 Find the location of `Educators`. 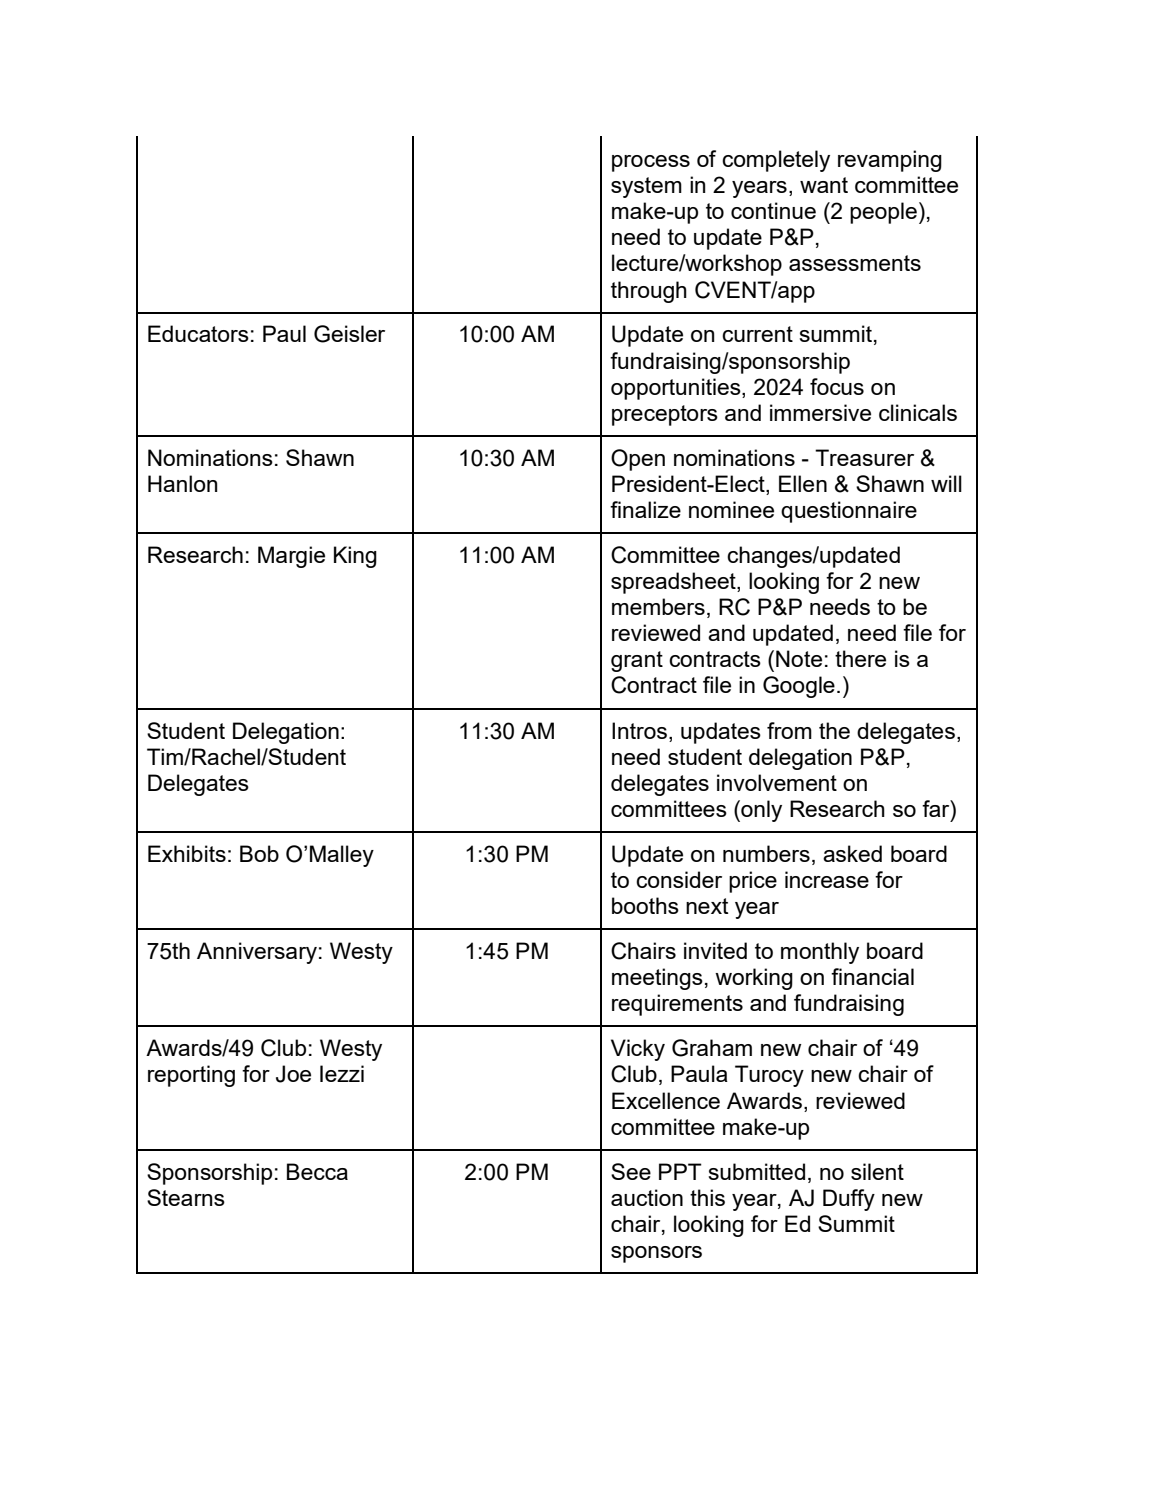

Educators is located at coordinates (198, 333).
